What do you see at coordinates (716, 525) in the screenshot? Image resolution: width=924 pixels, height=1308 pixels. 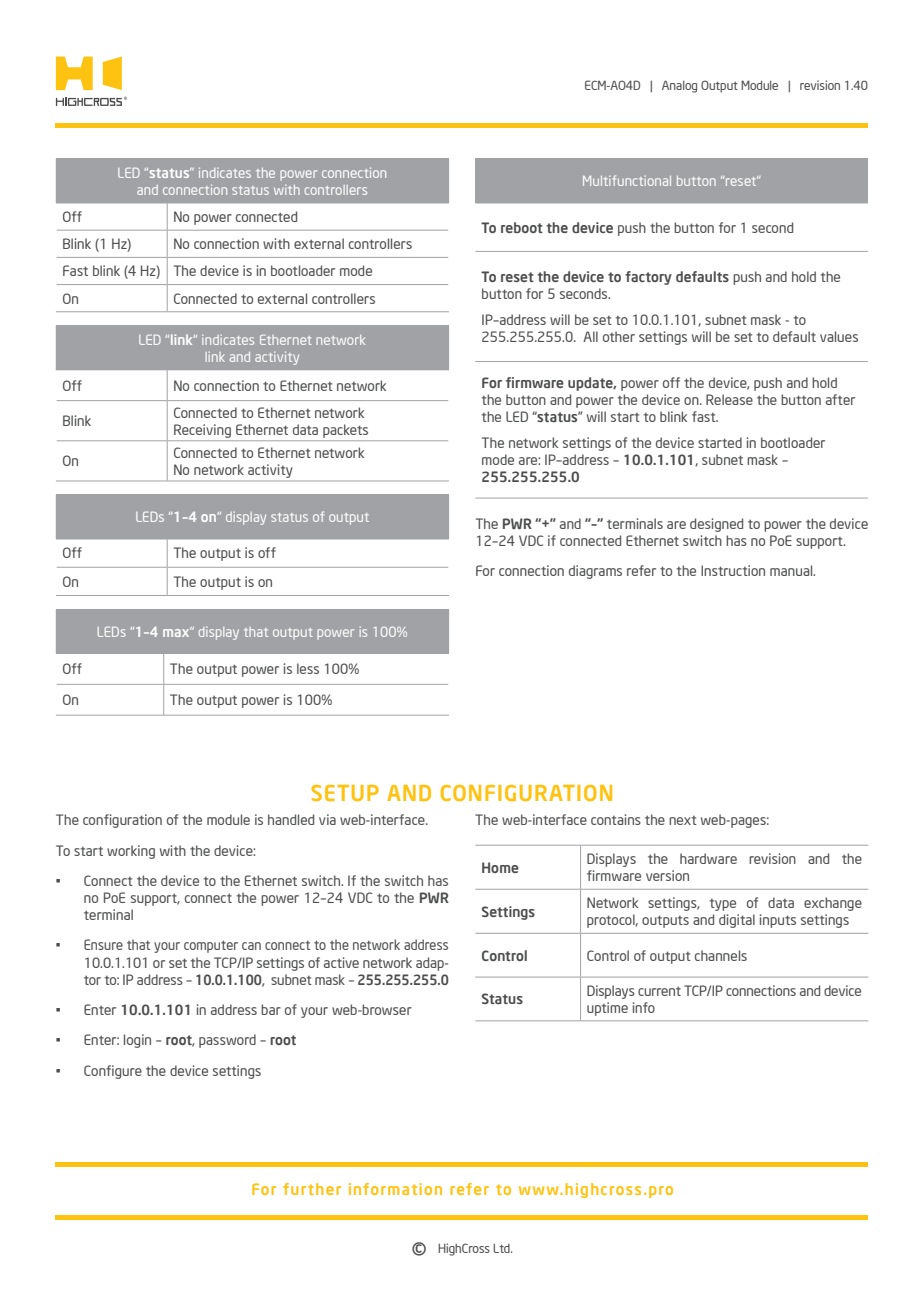 I see `designed` at bounding box center [716, 525].
